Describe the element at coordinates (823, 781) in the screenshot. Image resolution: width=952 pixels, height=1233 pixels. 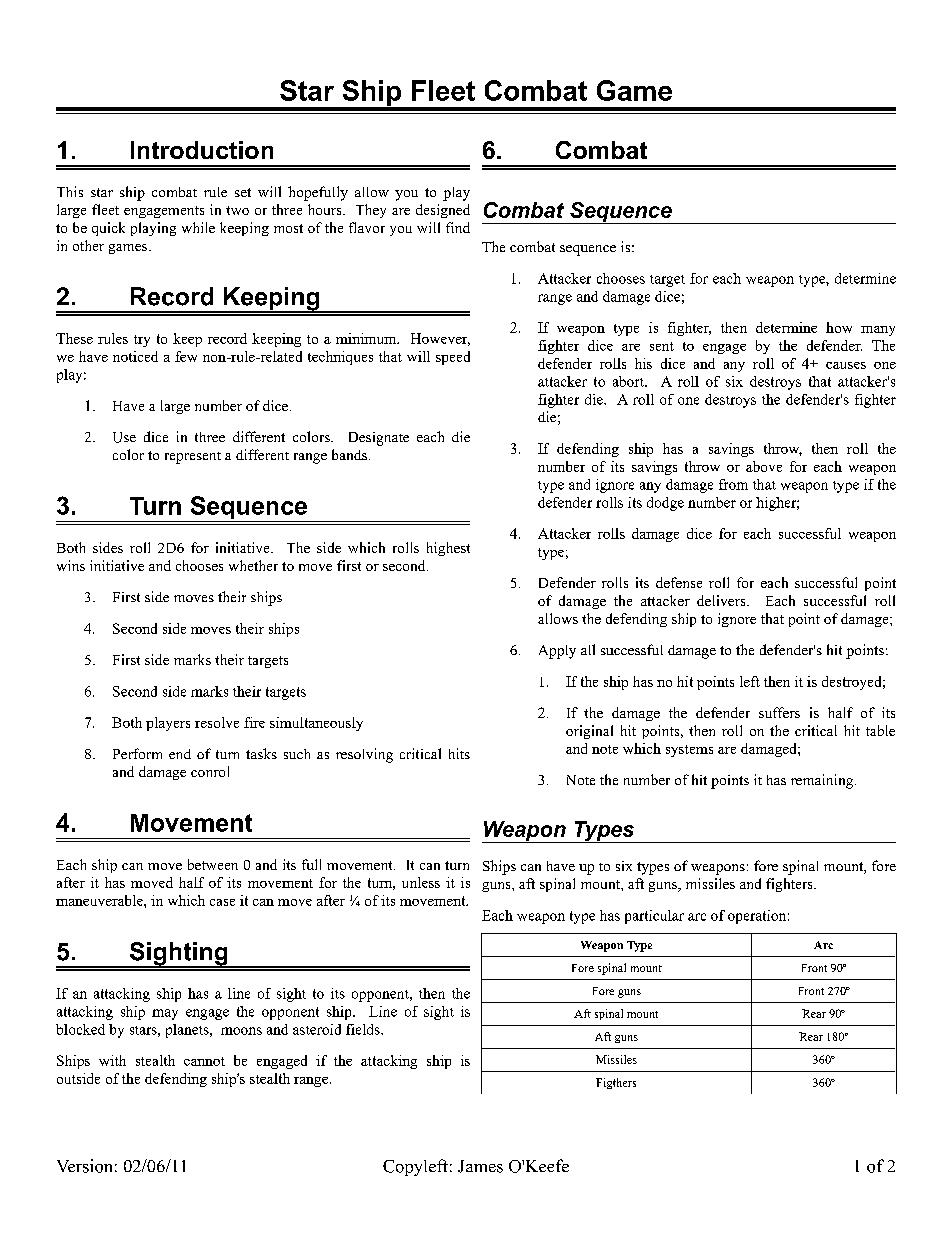
I see `remaining` at that location.
